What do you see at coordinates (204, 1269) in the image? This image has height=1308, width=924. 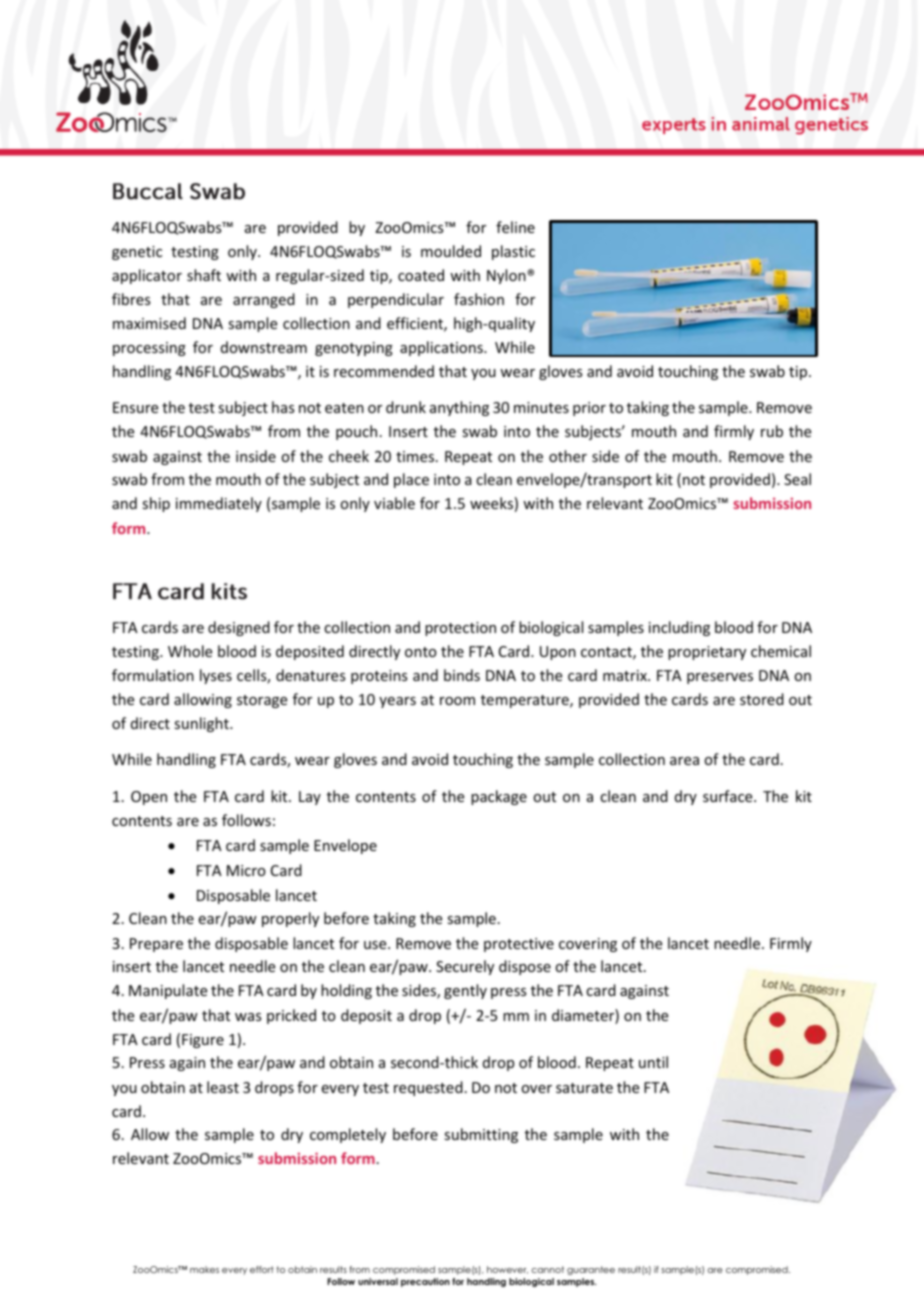 I see `makes` at bounding box center [204, 1269].
